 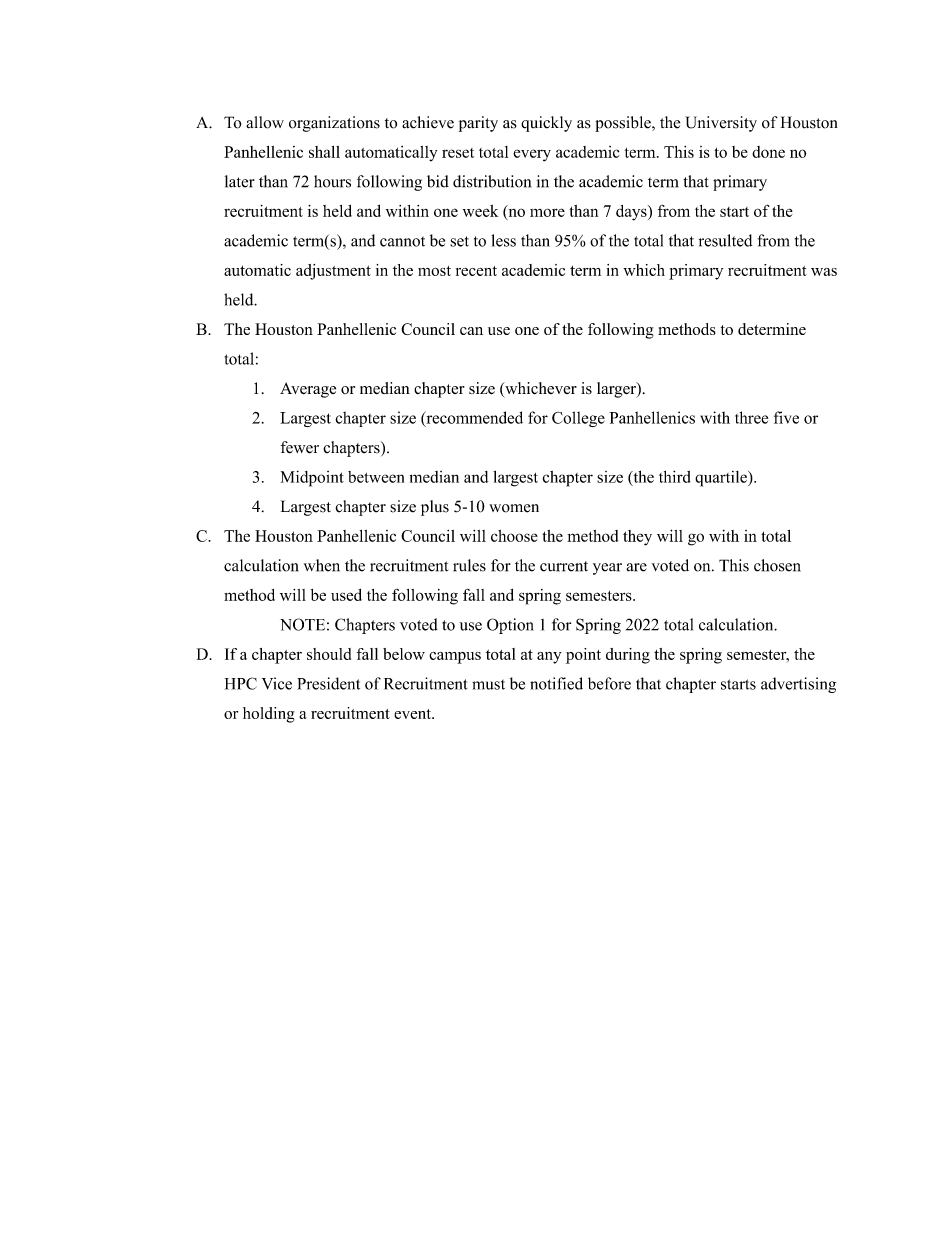 What do you see at coordinates (768, 152) in the page?
I see `done` at bounding box center [768, 152].
